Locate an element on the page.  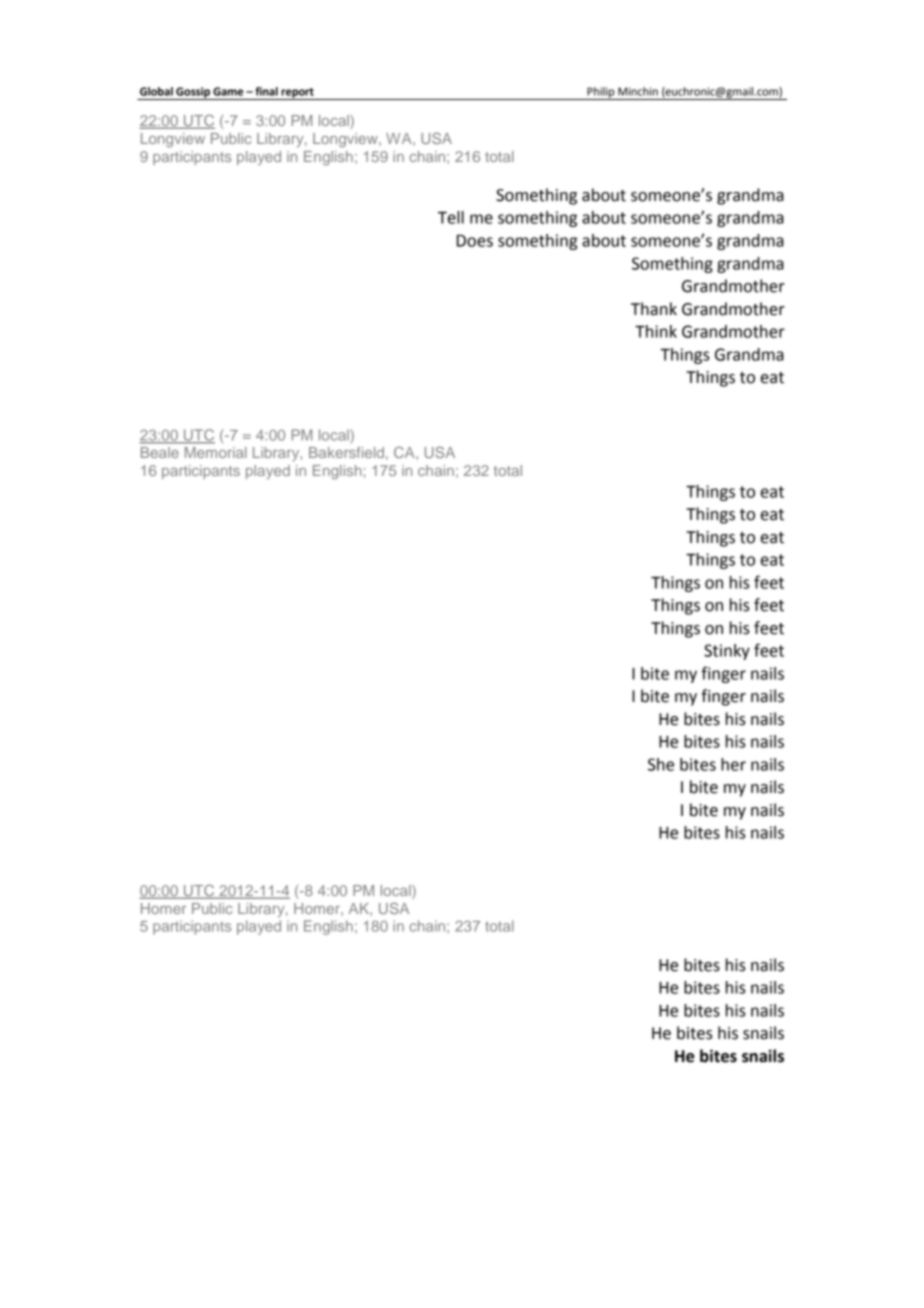
Thank is located at coordinates (654, 309).
